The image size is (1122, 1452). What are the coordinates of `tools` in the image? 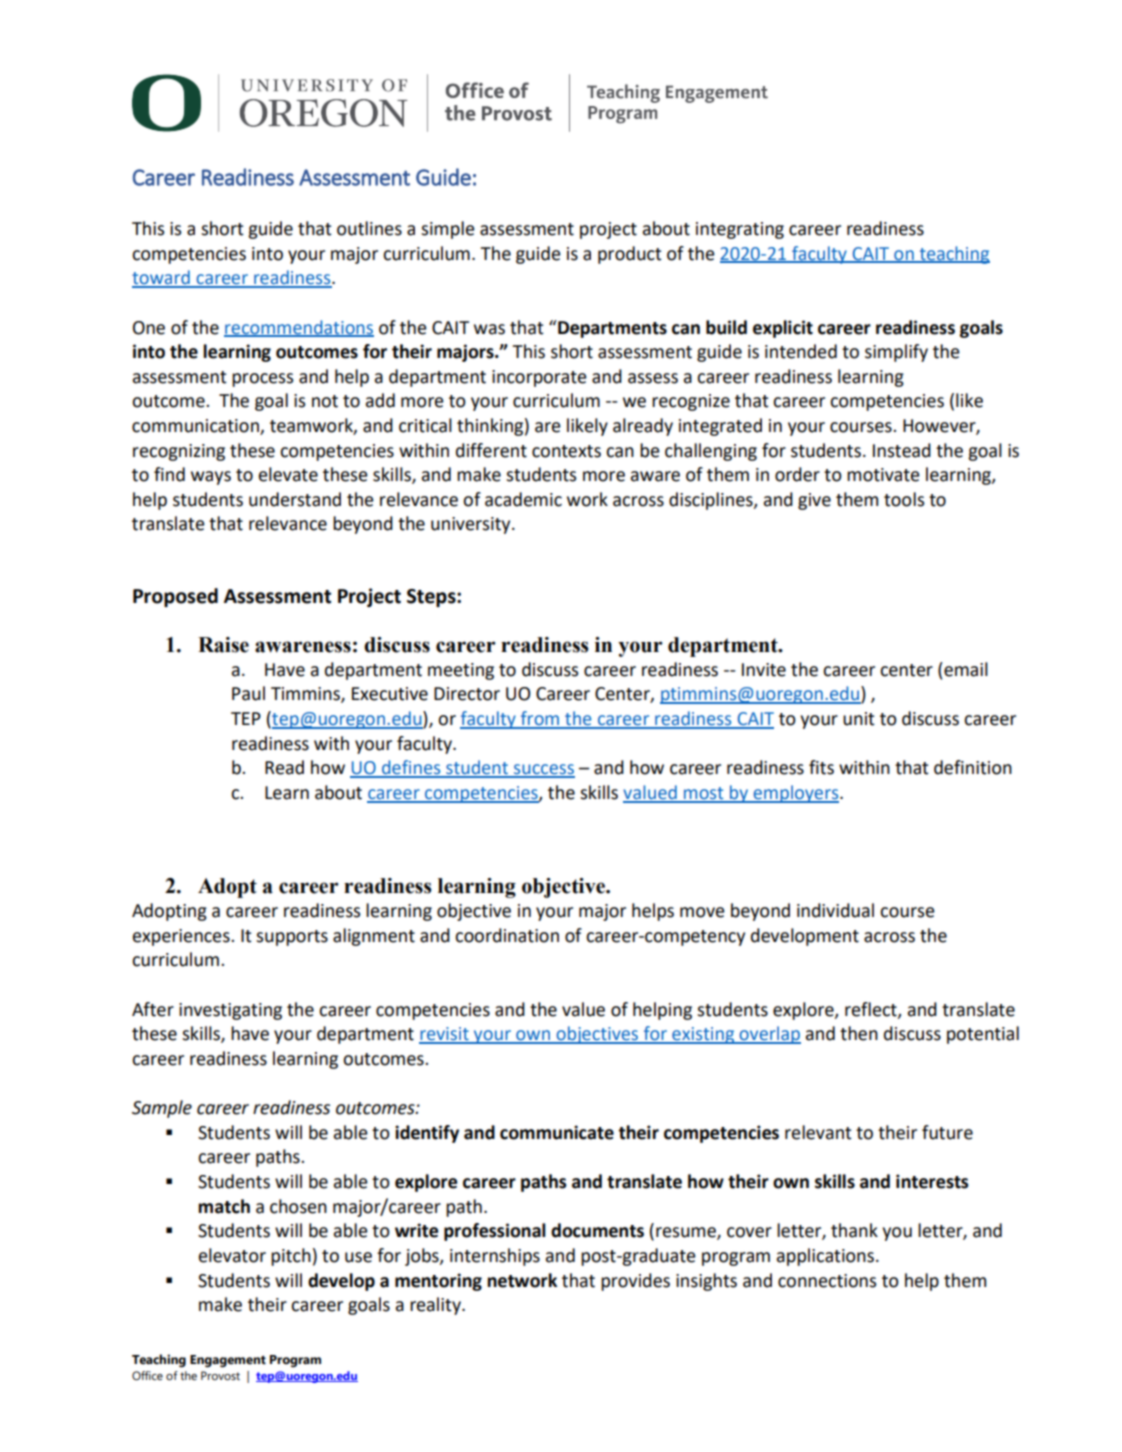 It's located at (904, 499).
